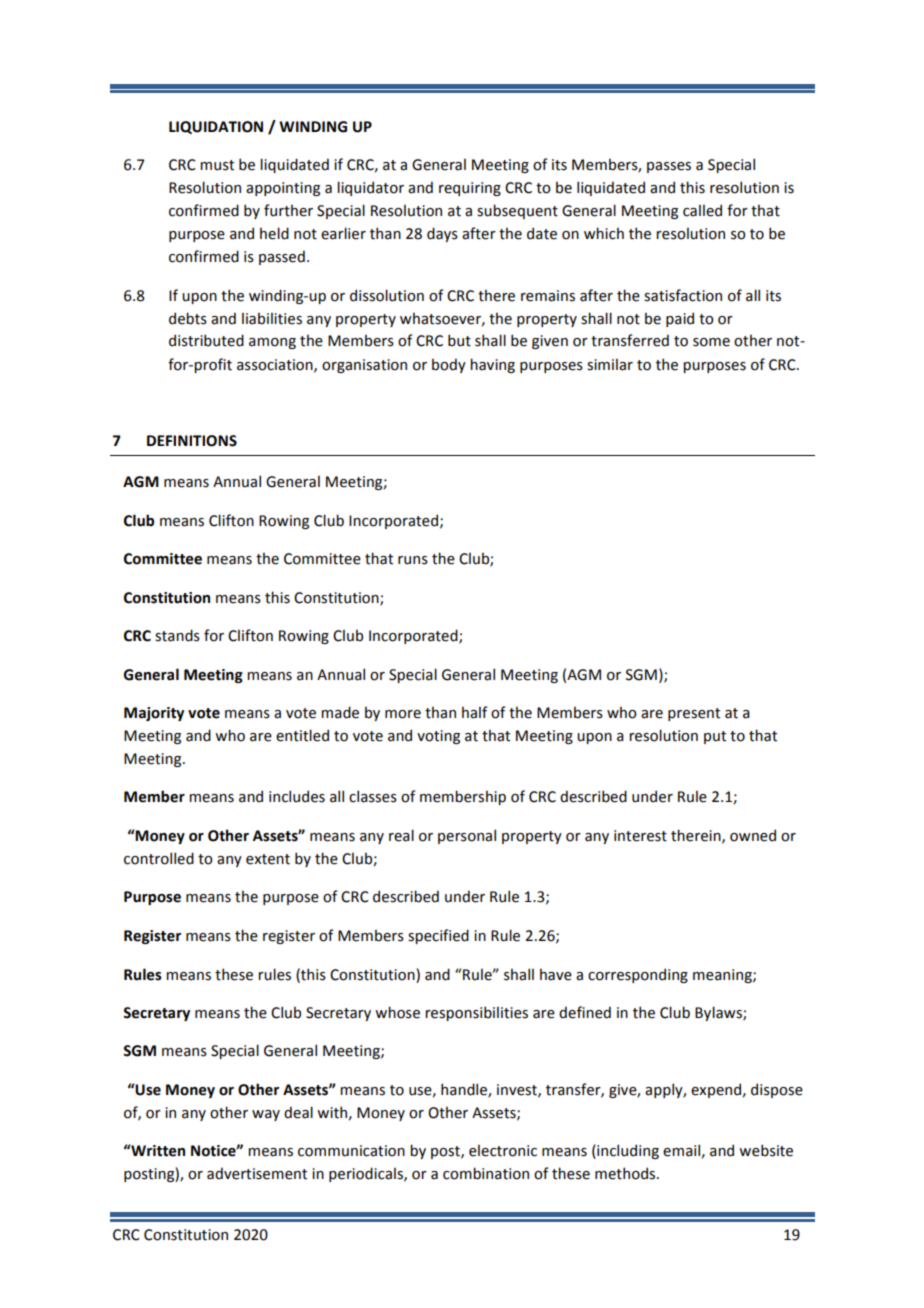 The width and height of the image is (924, 1308). Describe the element at coordinates (475, 712) in the image. I see `half` at that location.
